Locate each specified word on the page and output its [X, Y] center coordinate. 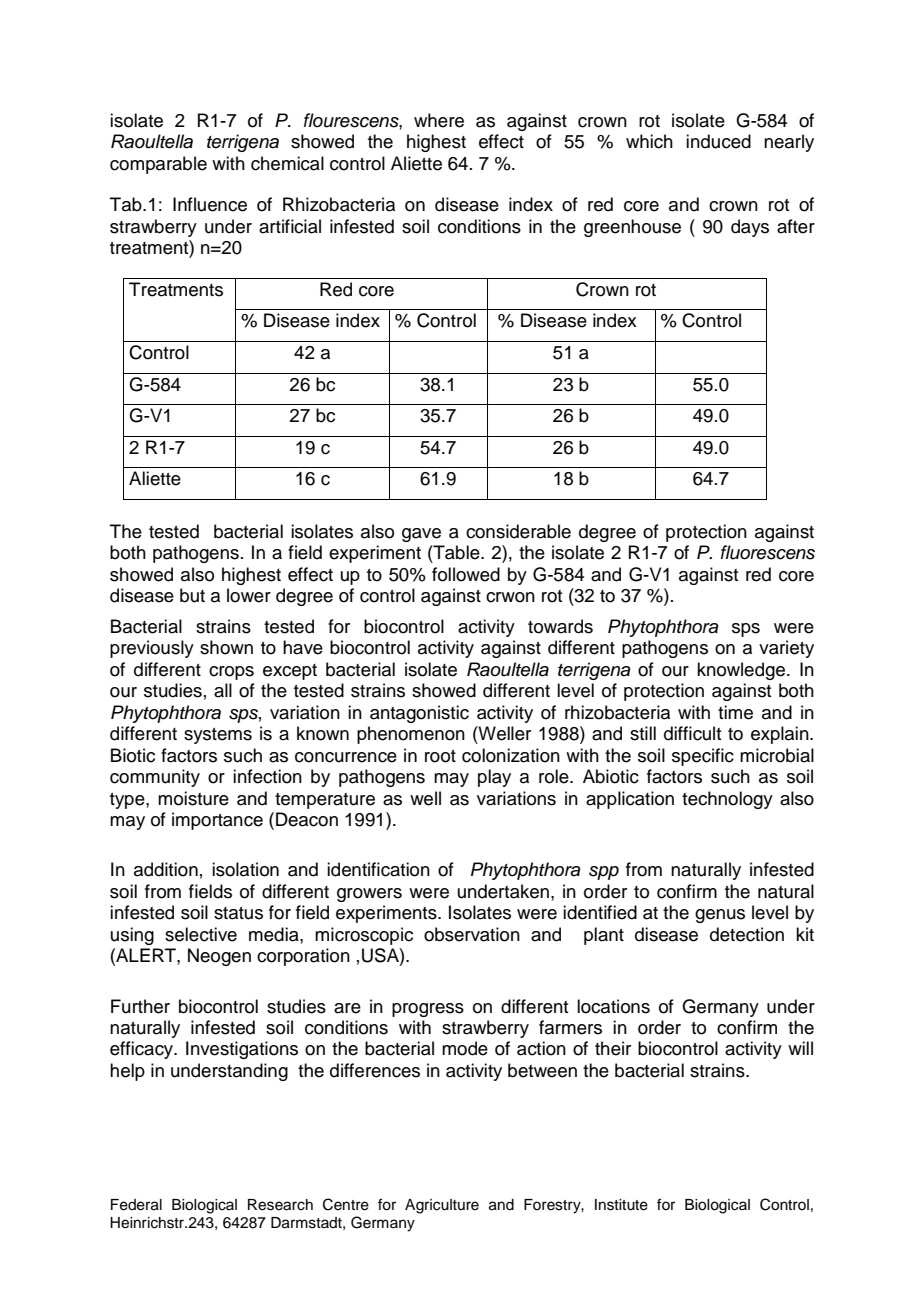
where [439, 120]
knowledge [741, 671]
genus [720, 916]
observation [472, 934]
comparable [158, 165]
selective [201, 934]
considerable [518, 531]
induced [718, 141]
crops [231, 673]
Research [280, 1205]
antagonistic [419, 714]
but [192, 595]
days [750, 228]
